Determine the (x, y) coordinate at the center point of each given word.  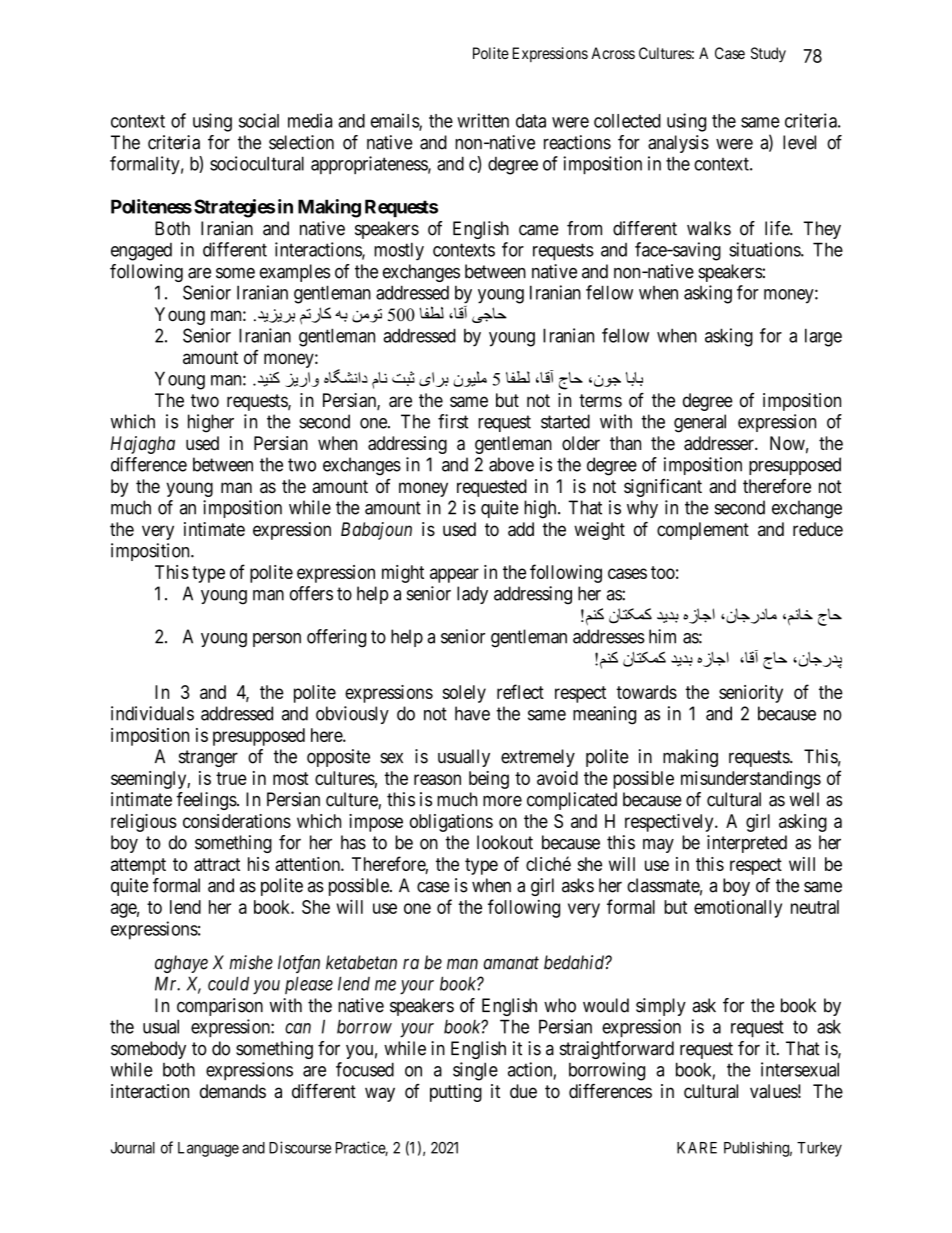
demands (233, 1091)
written (483, 120)
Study (768, 55)
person (277, 640)
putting (456, 1093)
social (259, 120)
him (662, 636)
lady (472, 595)
